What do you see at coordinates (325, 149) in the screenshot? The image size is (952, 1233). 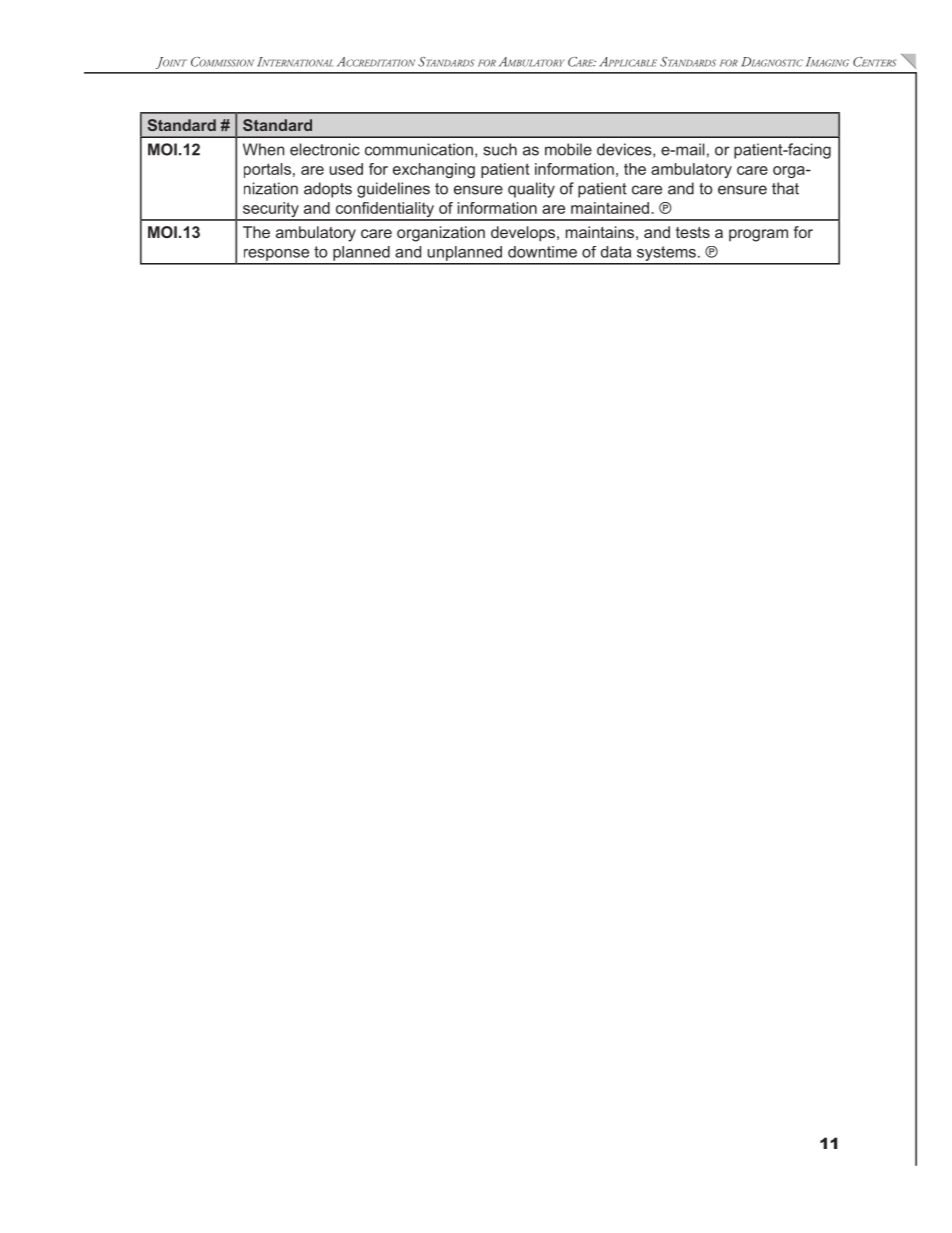 I see `electronic` at bounding box center [325, 149].
